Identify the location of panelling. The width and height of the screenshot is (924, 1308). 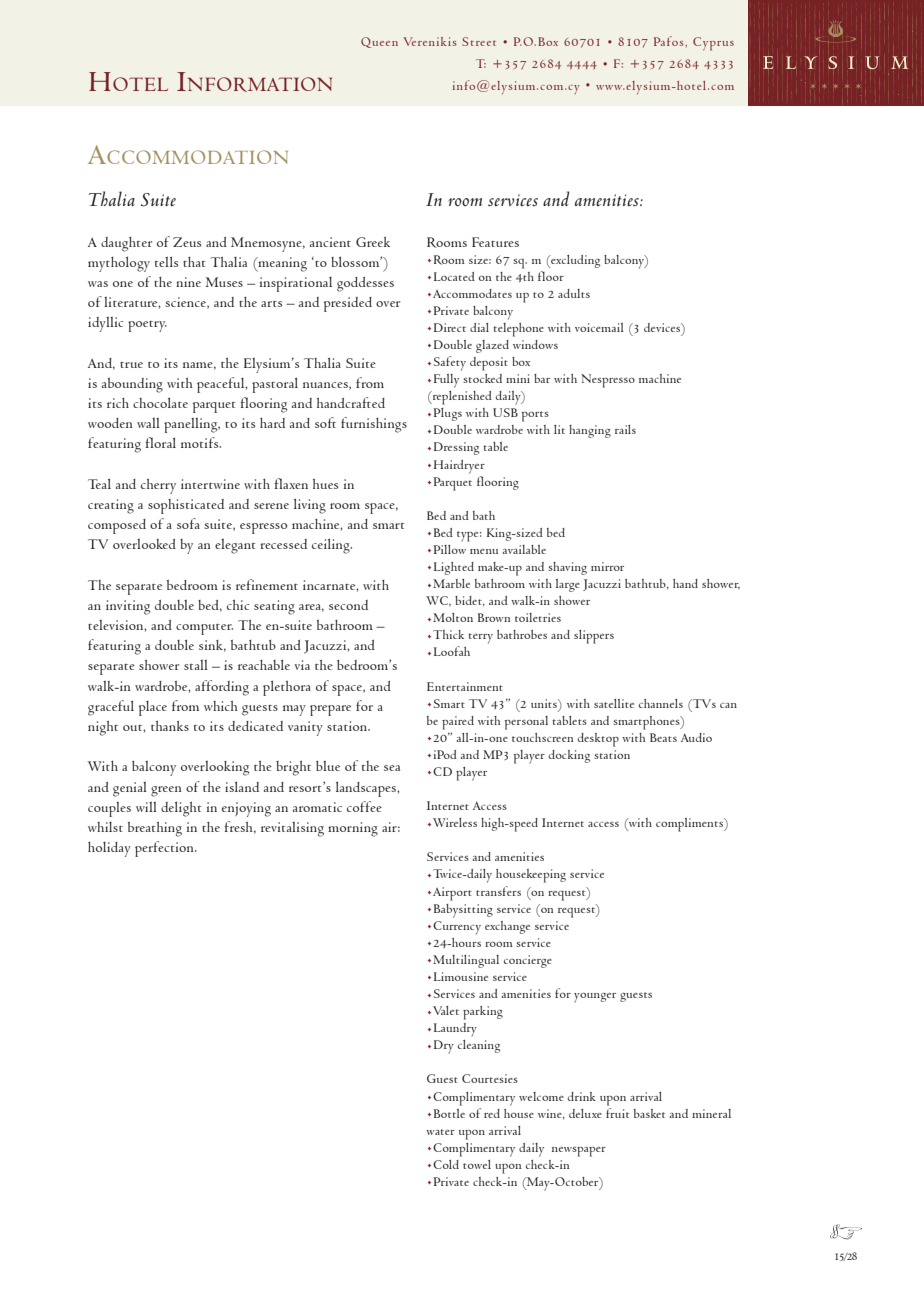
(192, 425).
